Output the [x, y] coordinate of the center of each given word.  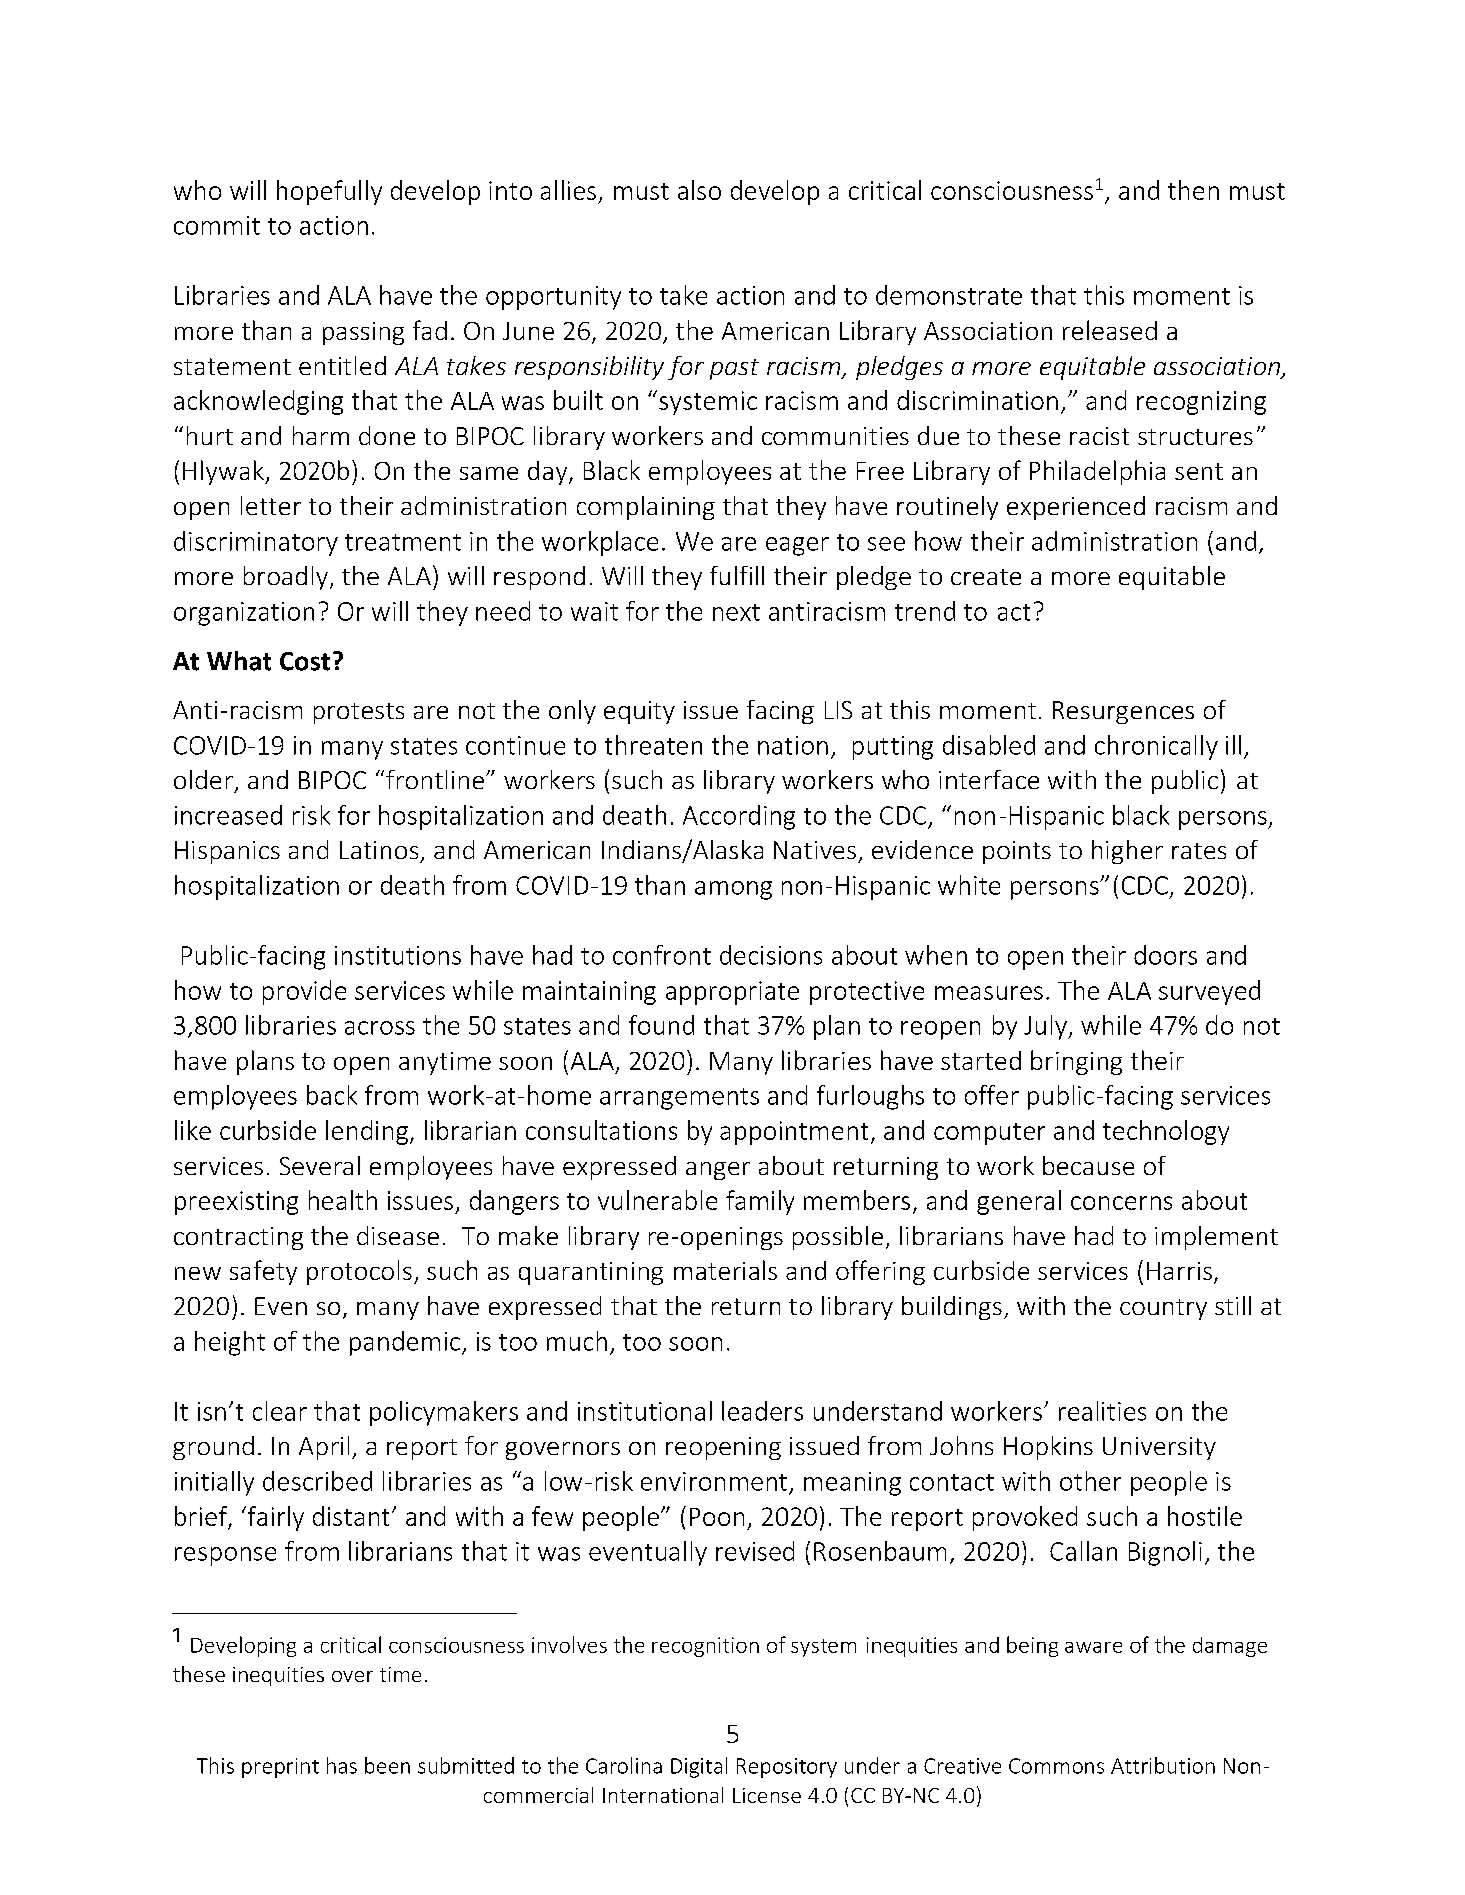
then [1193, 190]
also [699, 190]
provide [304, 992]
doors [1165, 955]
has [342, 1765]
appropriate [732, 993]
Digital [699, 1767]
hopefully [329, 192]
